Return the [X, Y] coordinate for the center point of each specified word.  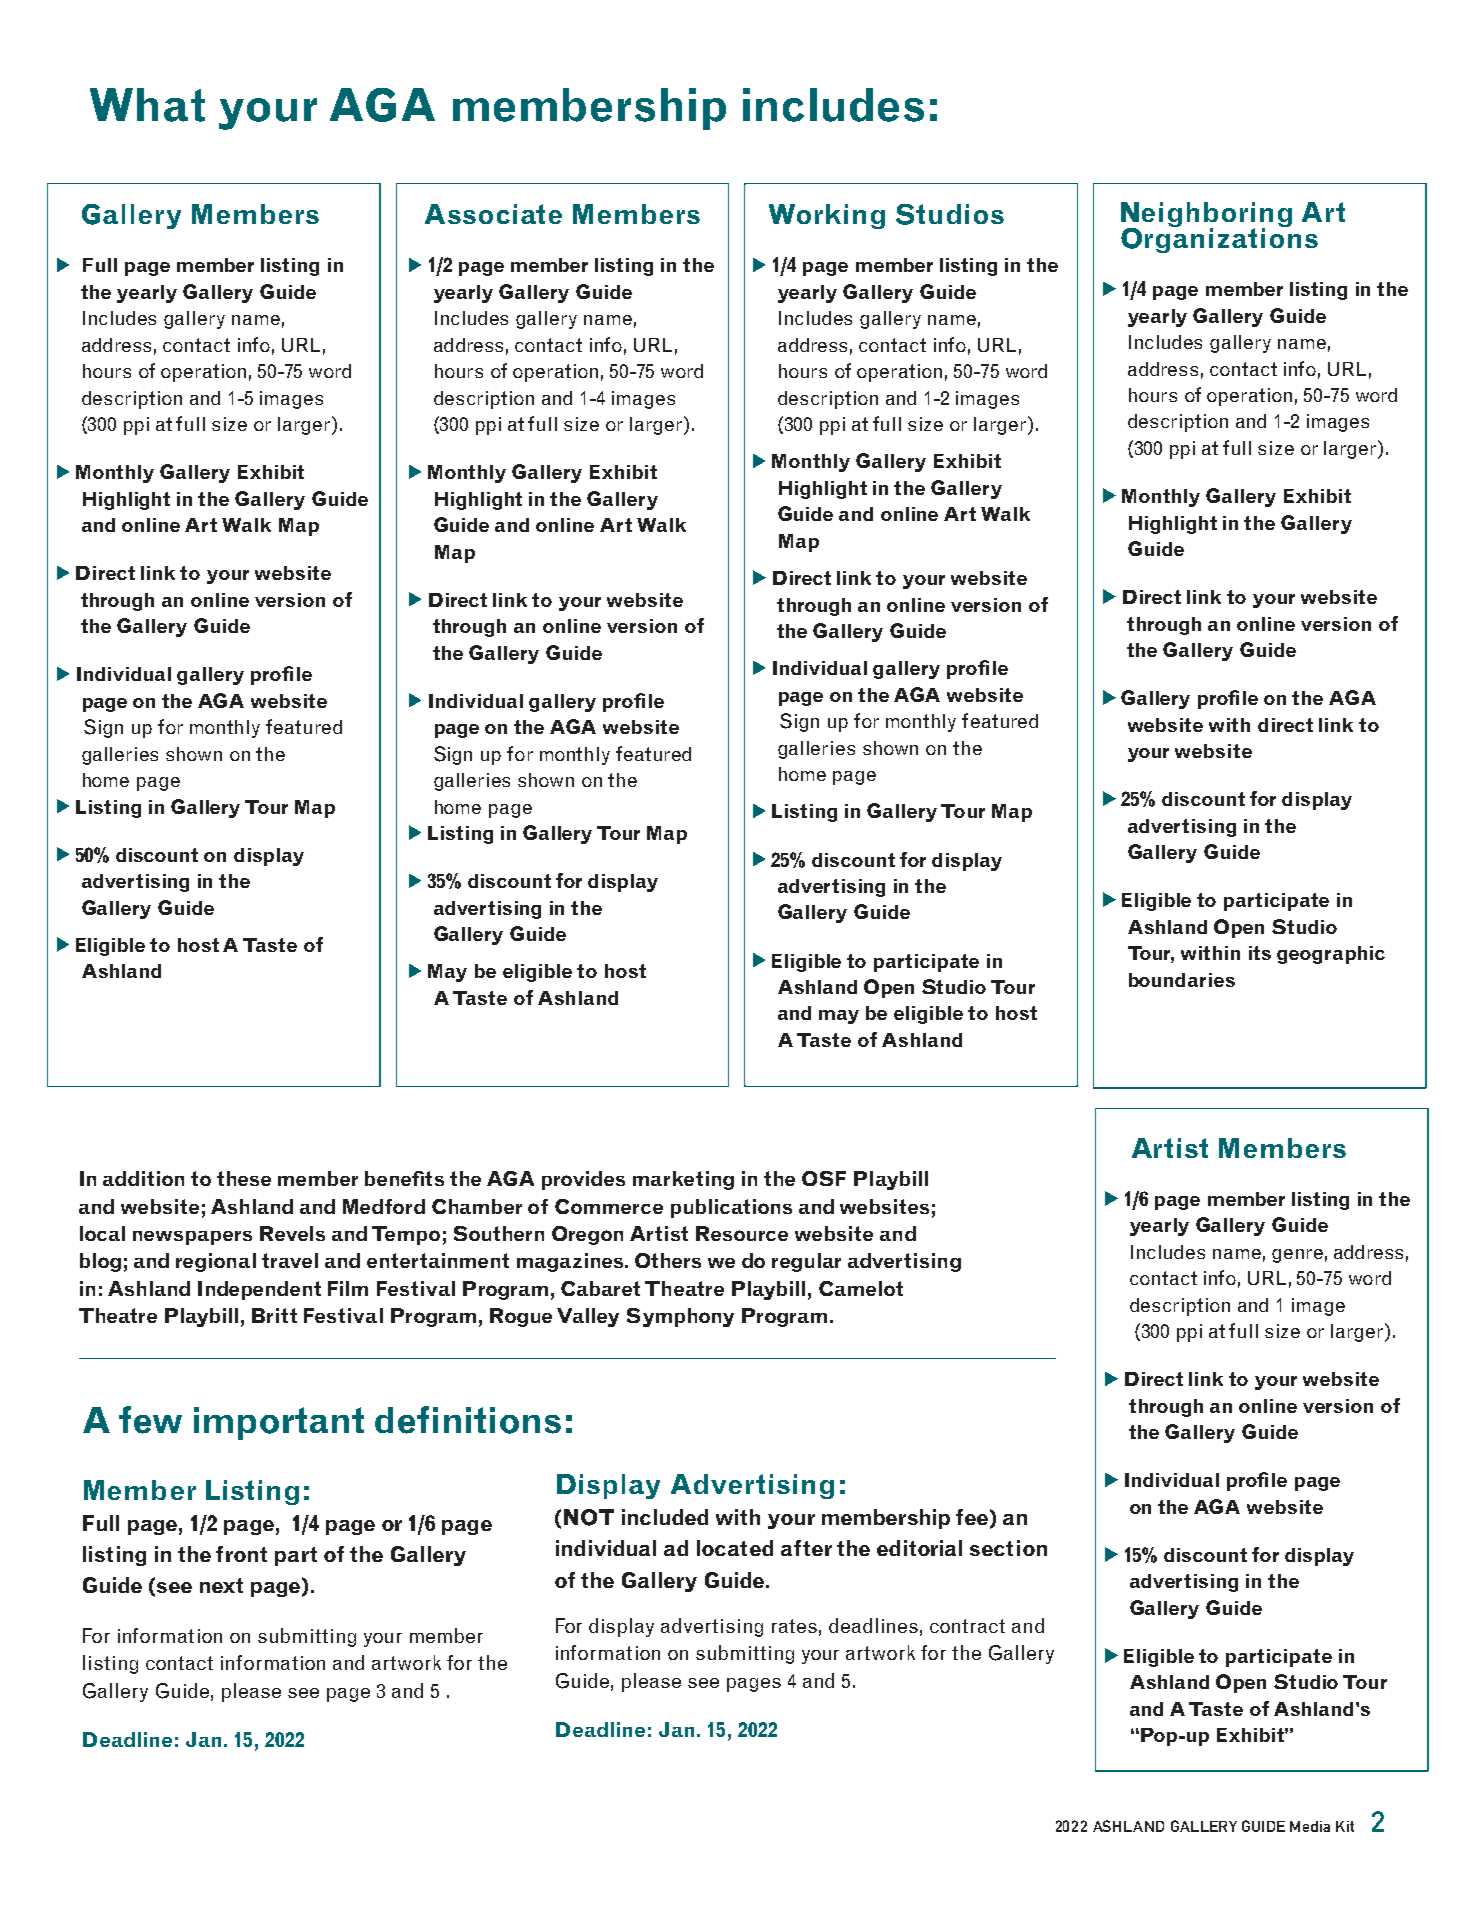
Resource [742, 1233]
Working [827, 216]
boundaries [1182, 980]
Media [1310, 1826]
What [147, 105]
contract [967, 1626]
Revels [292, 1233]
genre [1297, 1256]
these [244, 1178]
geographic [1331, 955]
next [221, 1585]
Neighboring [1206, 215]
